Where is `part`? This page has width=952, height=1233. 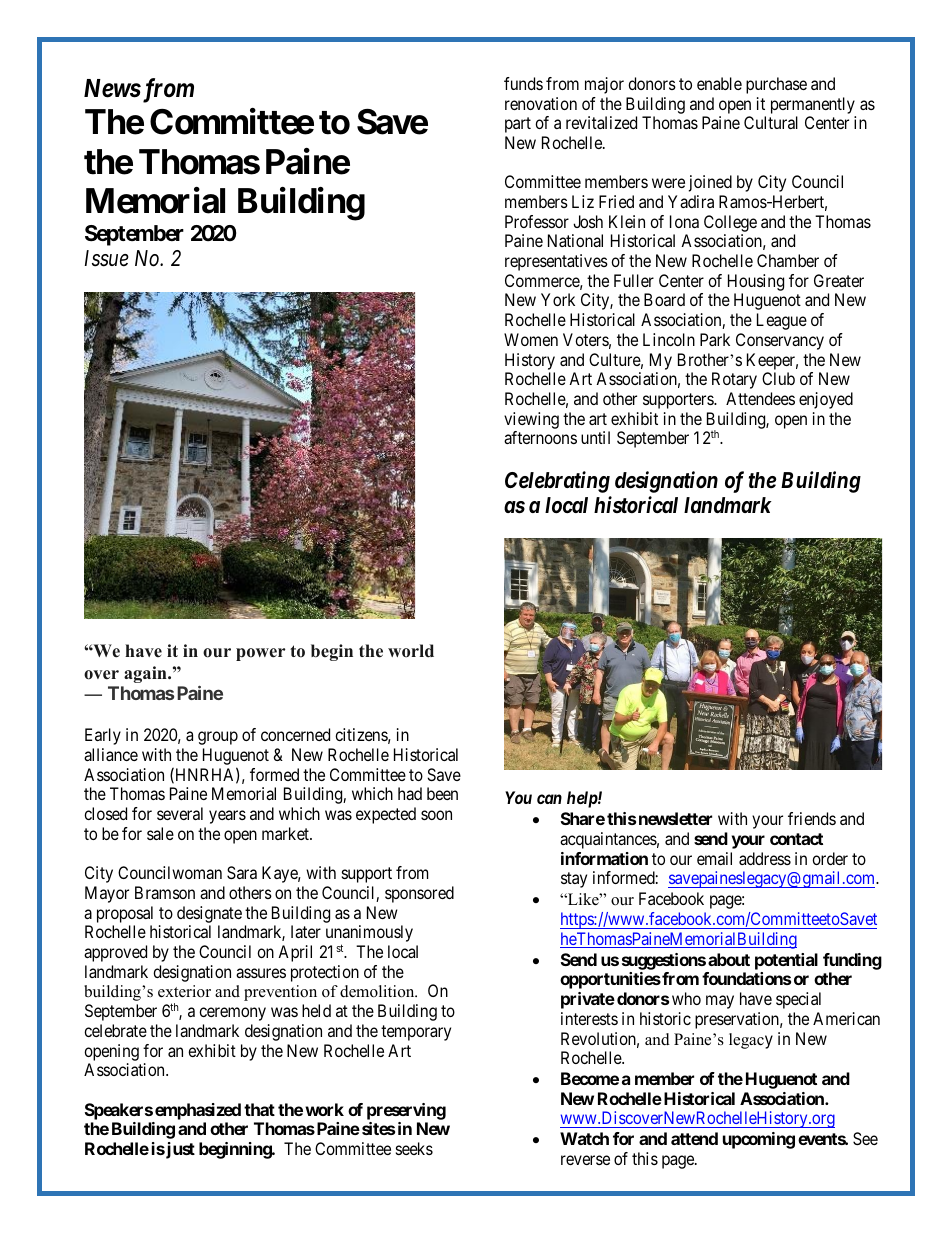 part is located at coordinates (518, 125).
